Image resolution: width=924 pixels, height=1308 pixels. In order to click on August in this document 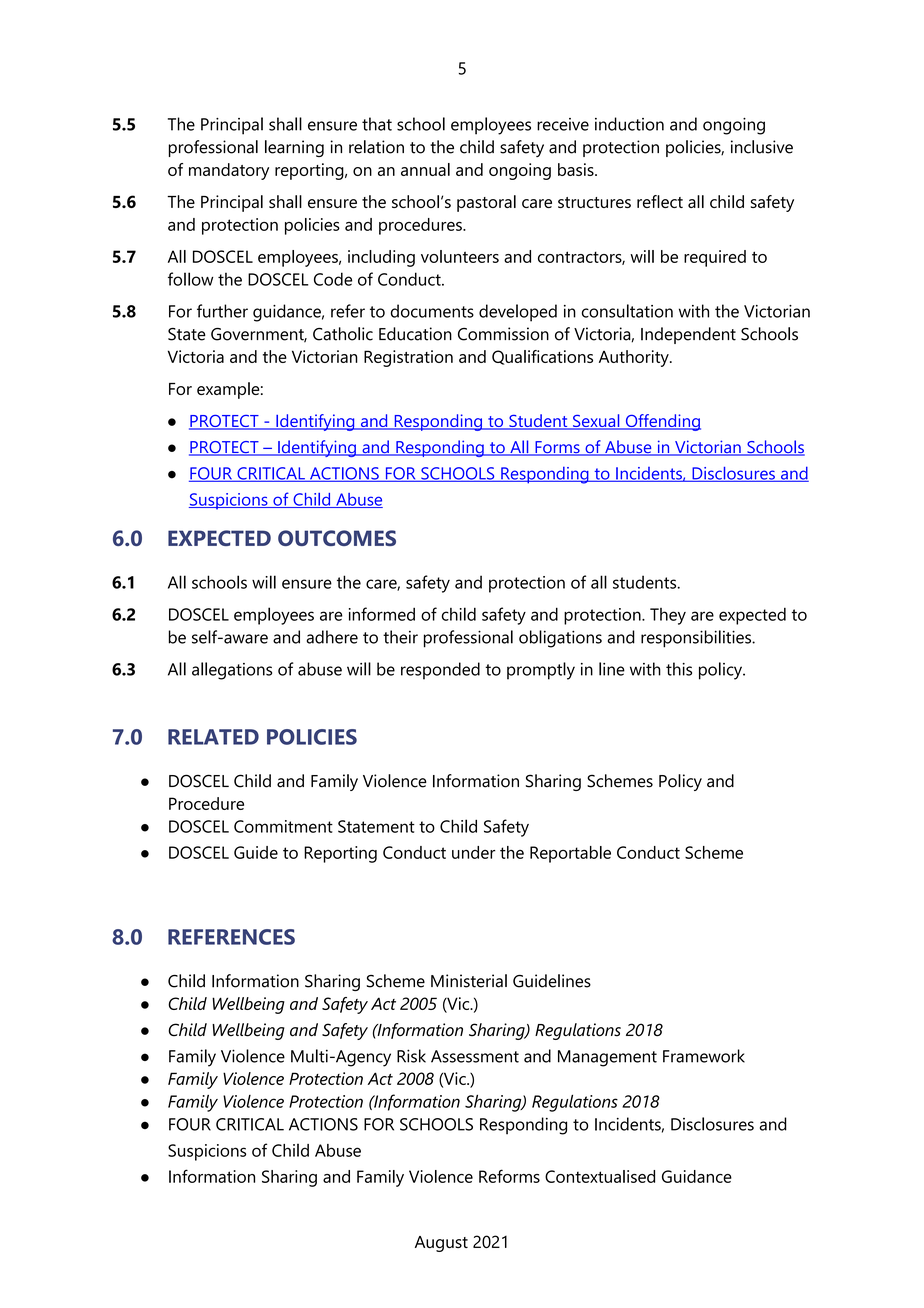, I will do `click(441, 1244)`.
